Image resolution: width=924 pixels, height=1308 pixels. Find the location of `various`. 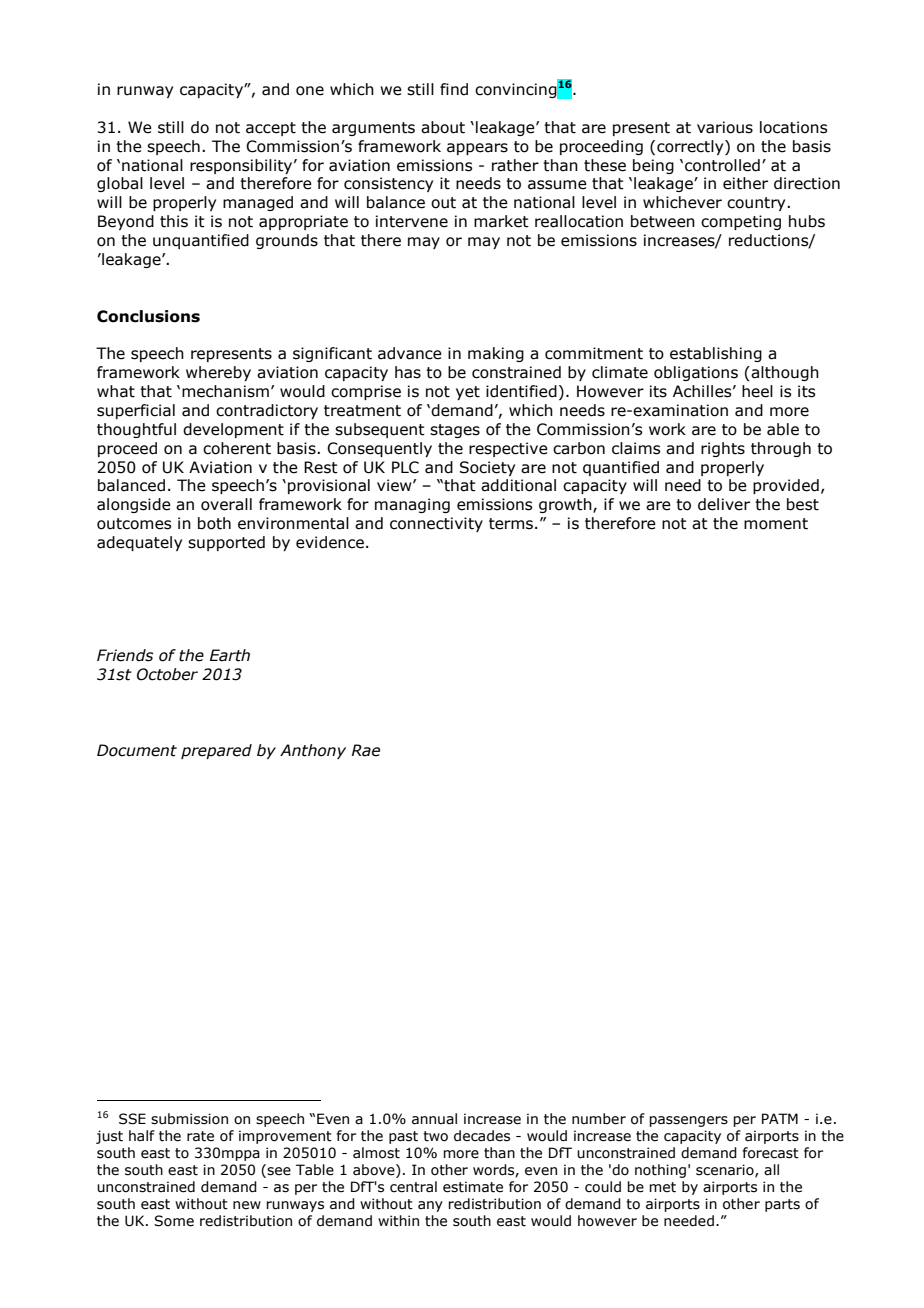

various is located at coordinates (725, 127).
